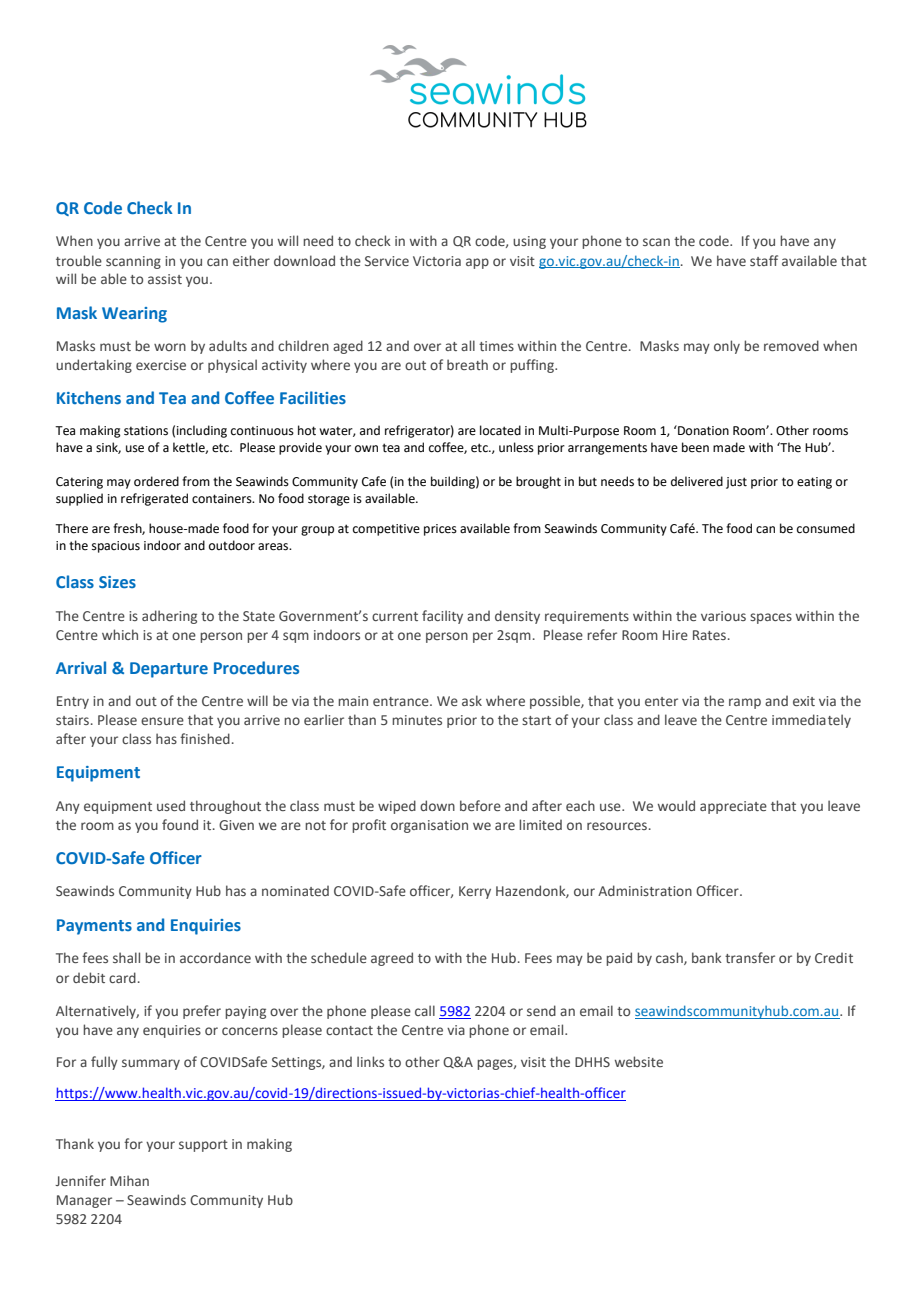  Describe the element at coordinates (162, 721) in the screenshot. I see `ensure` at that location.
